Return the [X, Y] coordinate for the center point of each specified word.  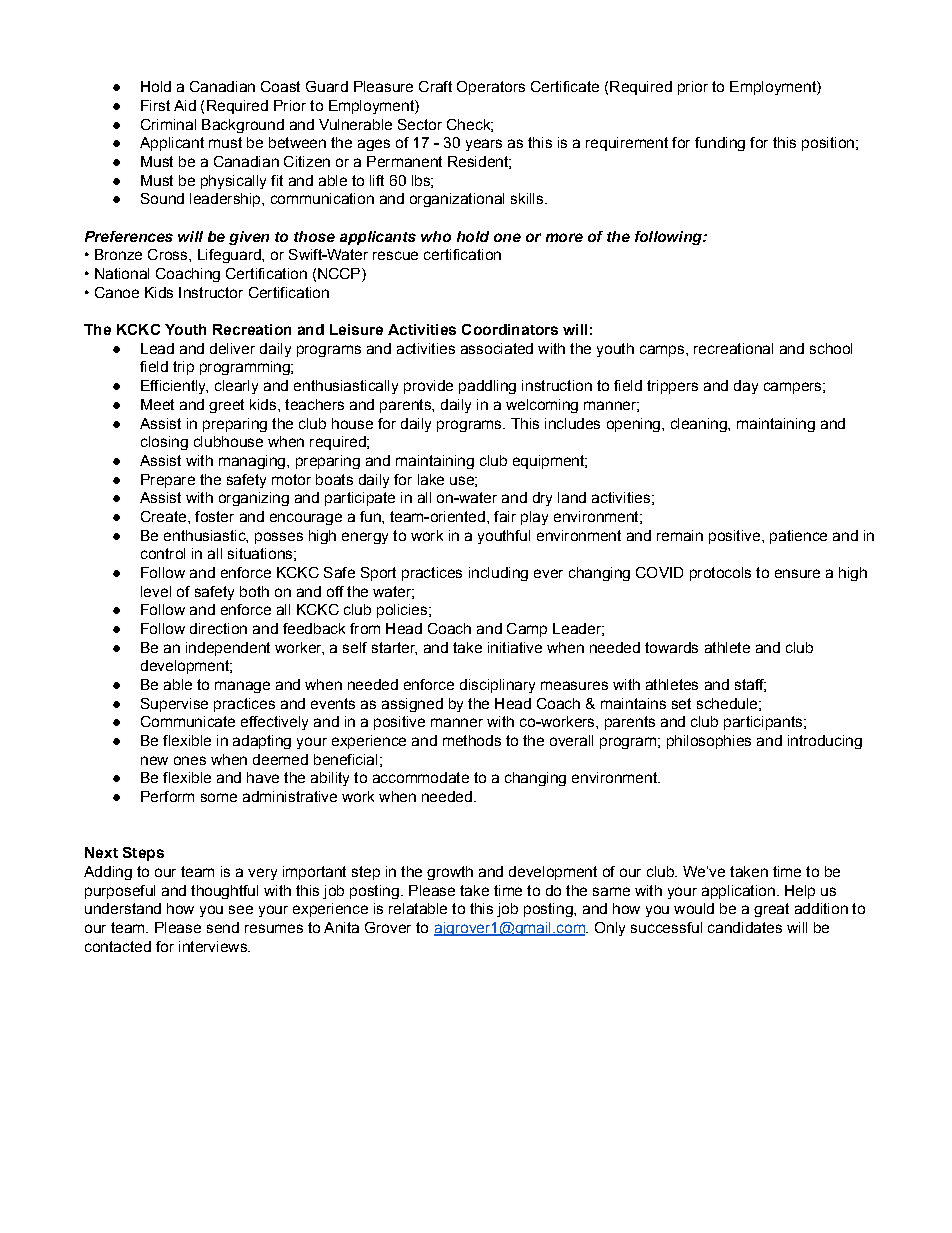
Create [165, 516]
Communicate [188, 721]
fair [505, 516]
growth [450, 873]
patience [798, 537]
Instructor [211, 292]
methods [472, 740]
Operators [491, 88]
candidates [745, 927]
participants [763, 723]
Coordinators [510, 329]
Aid [185, 105]
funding [720, 144]
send [223, 927]
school [831, 348]
